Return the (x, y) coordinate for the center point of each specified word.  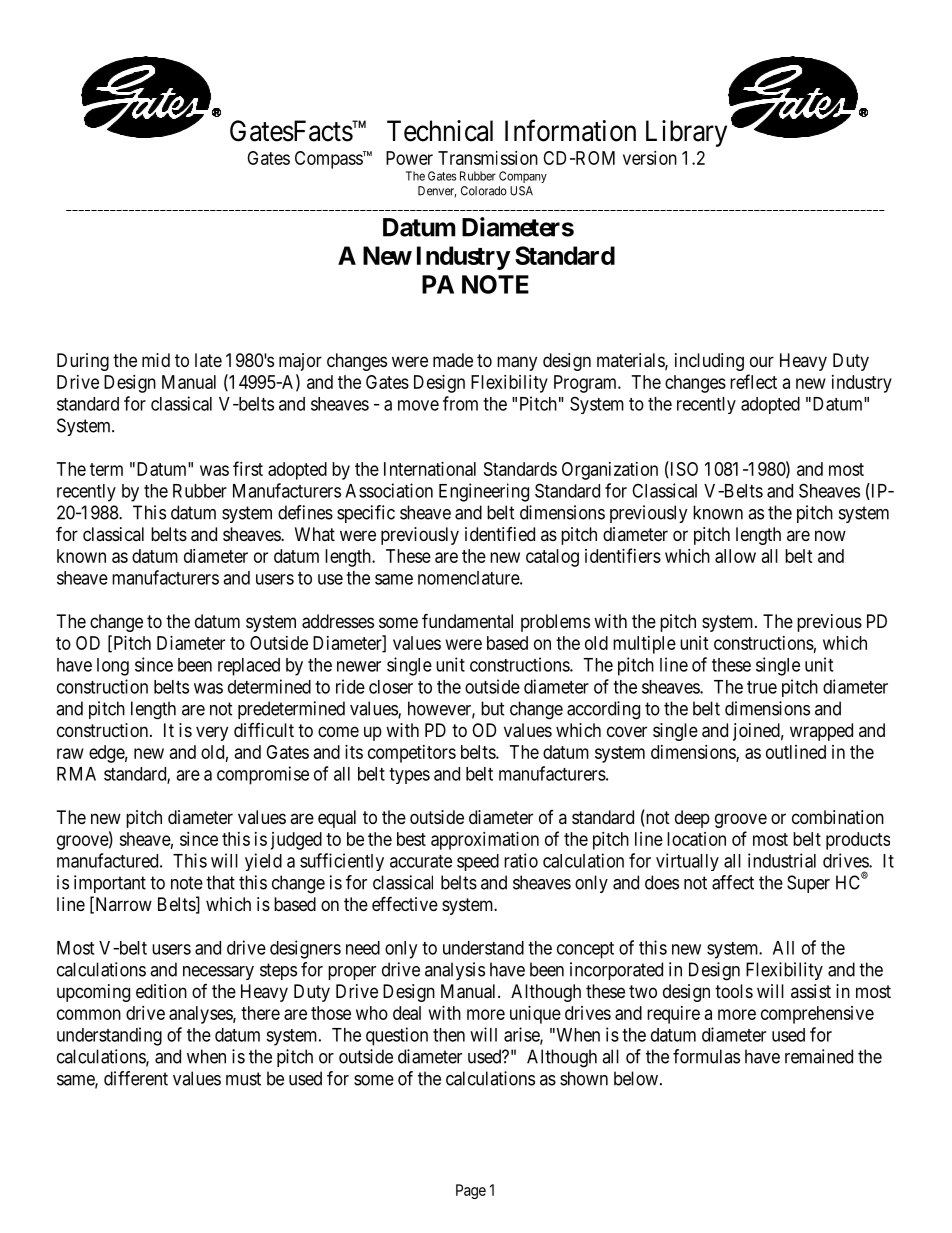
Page (471, 1191)
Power (409, 158)
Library (686, 133)
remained (819, 1056)
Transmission (488, 158)
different (136, 1078)
